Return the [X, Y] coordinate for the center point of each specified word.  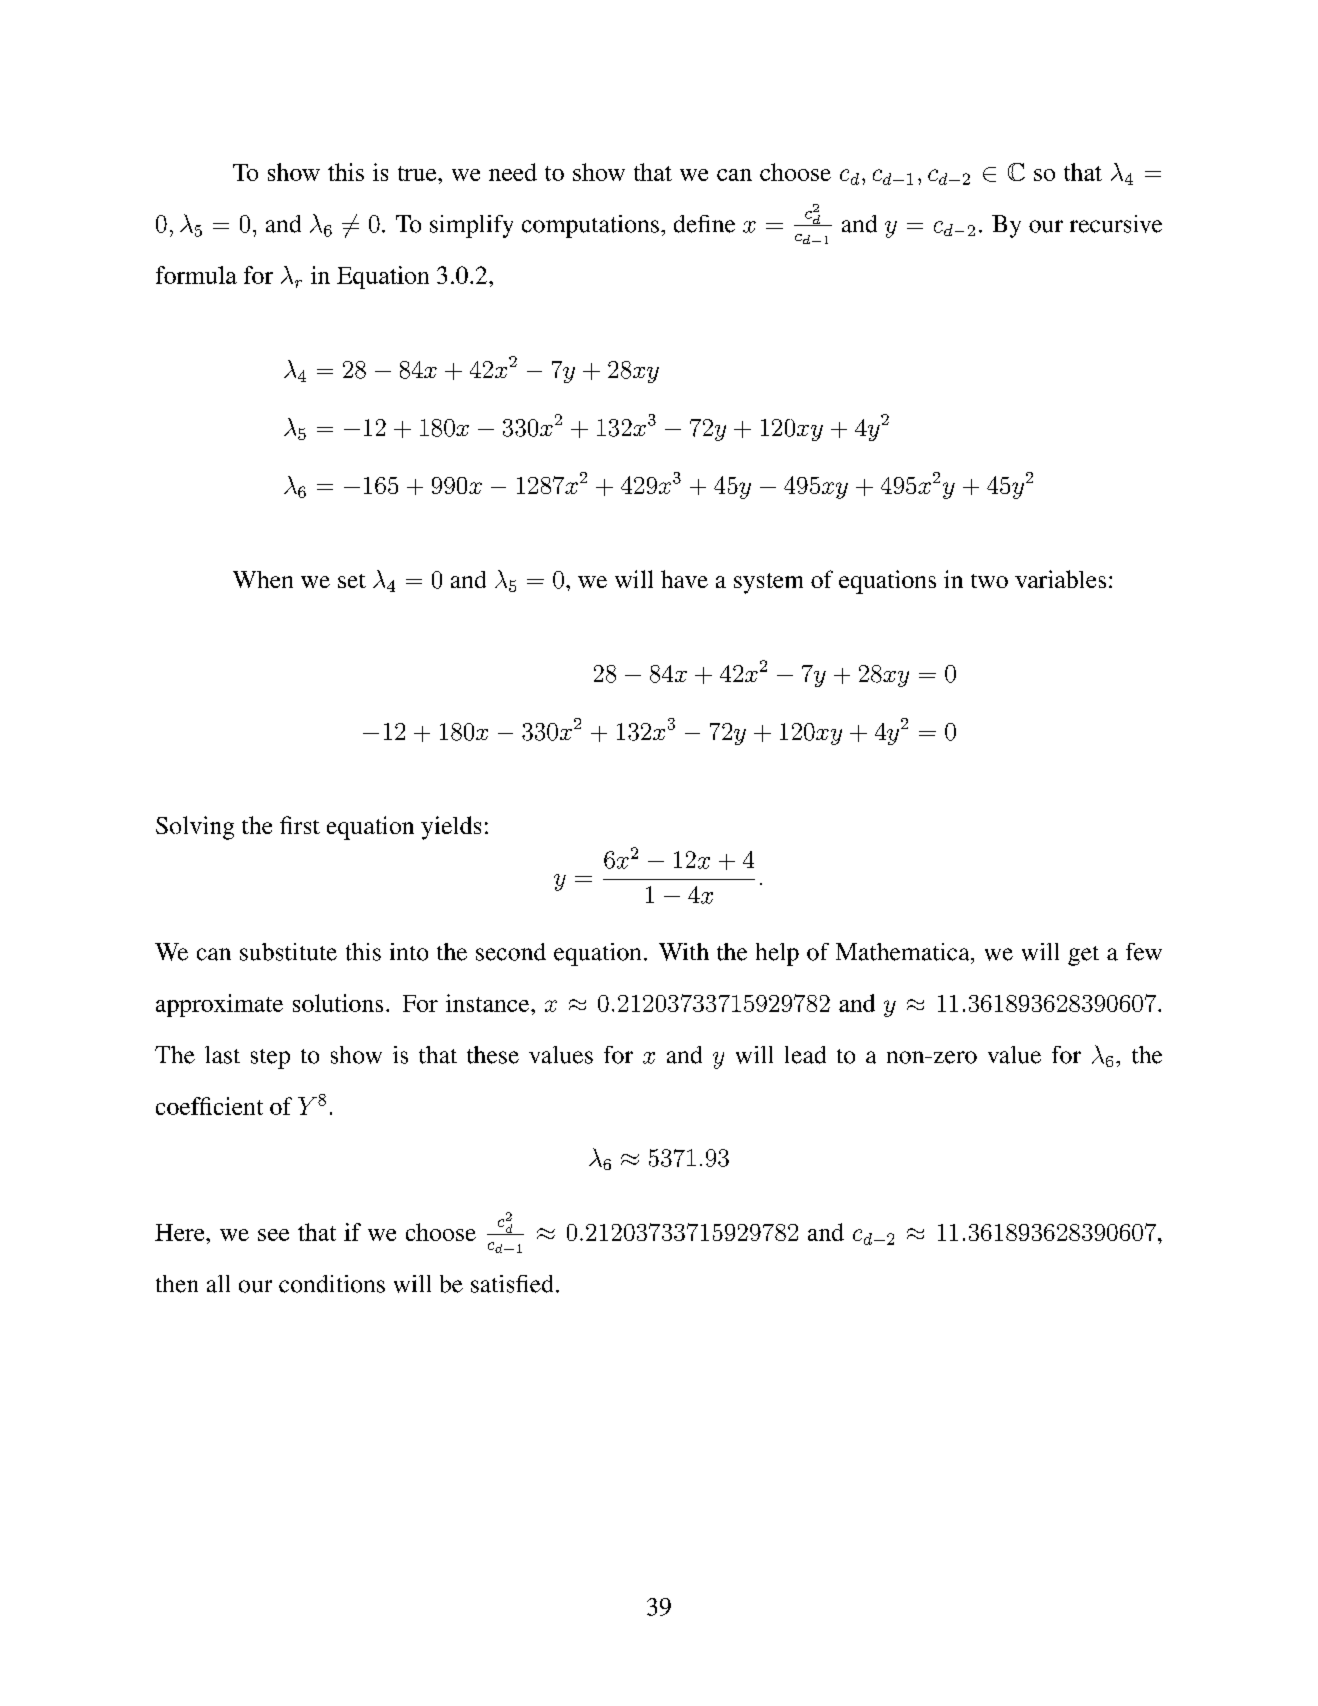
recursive [1116, 224]
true [418, 173]
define [704, 224]
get [1083, 956]
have [684, 579]
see [273, 1235]
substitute [288, 952]
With [684, 952]
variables [1060, 579]
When [263, 579]
